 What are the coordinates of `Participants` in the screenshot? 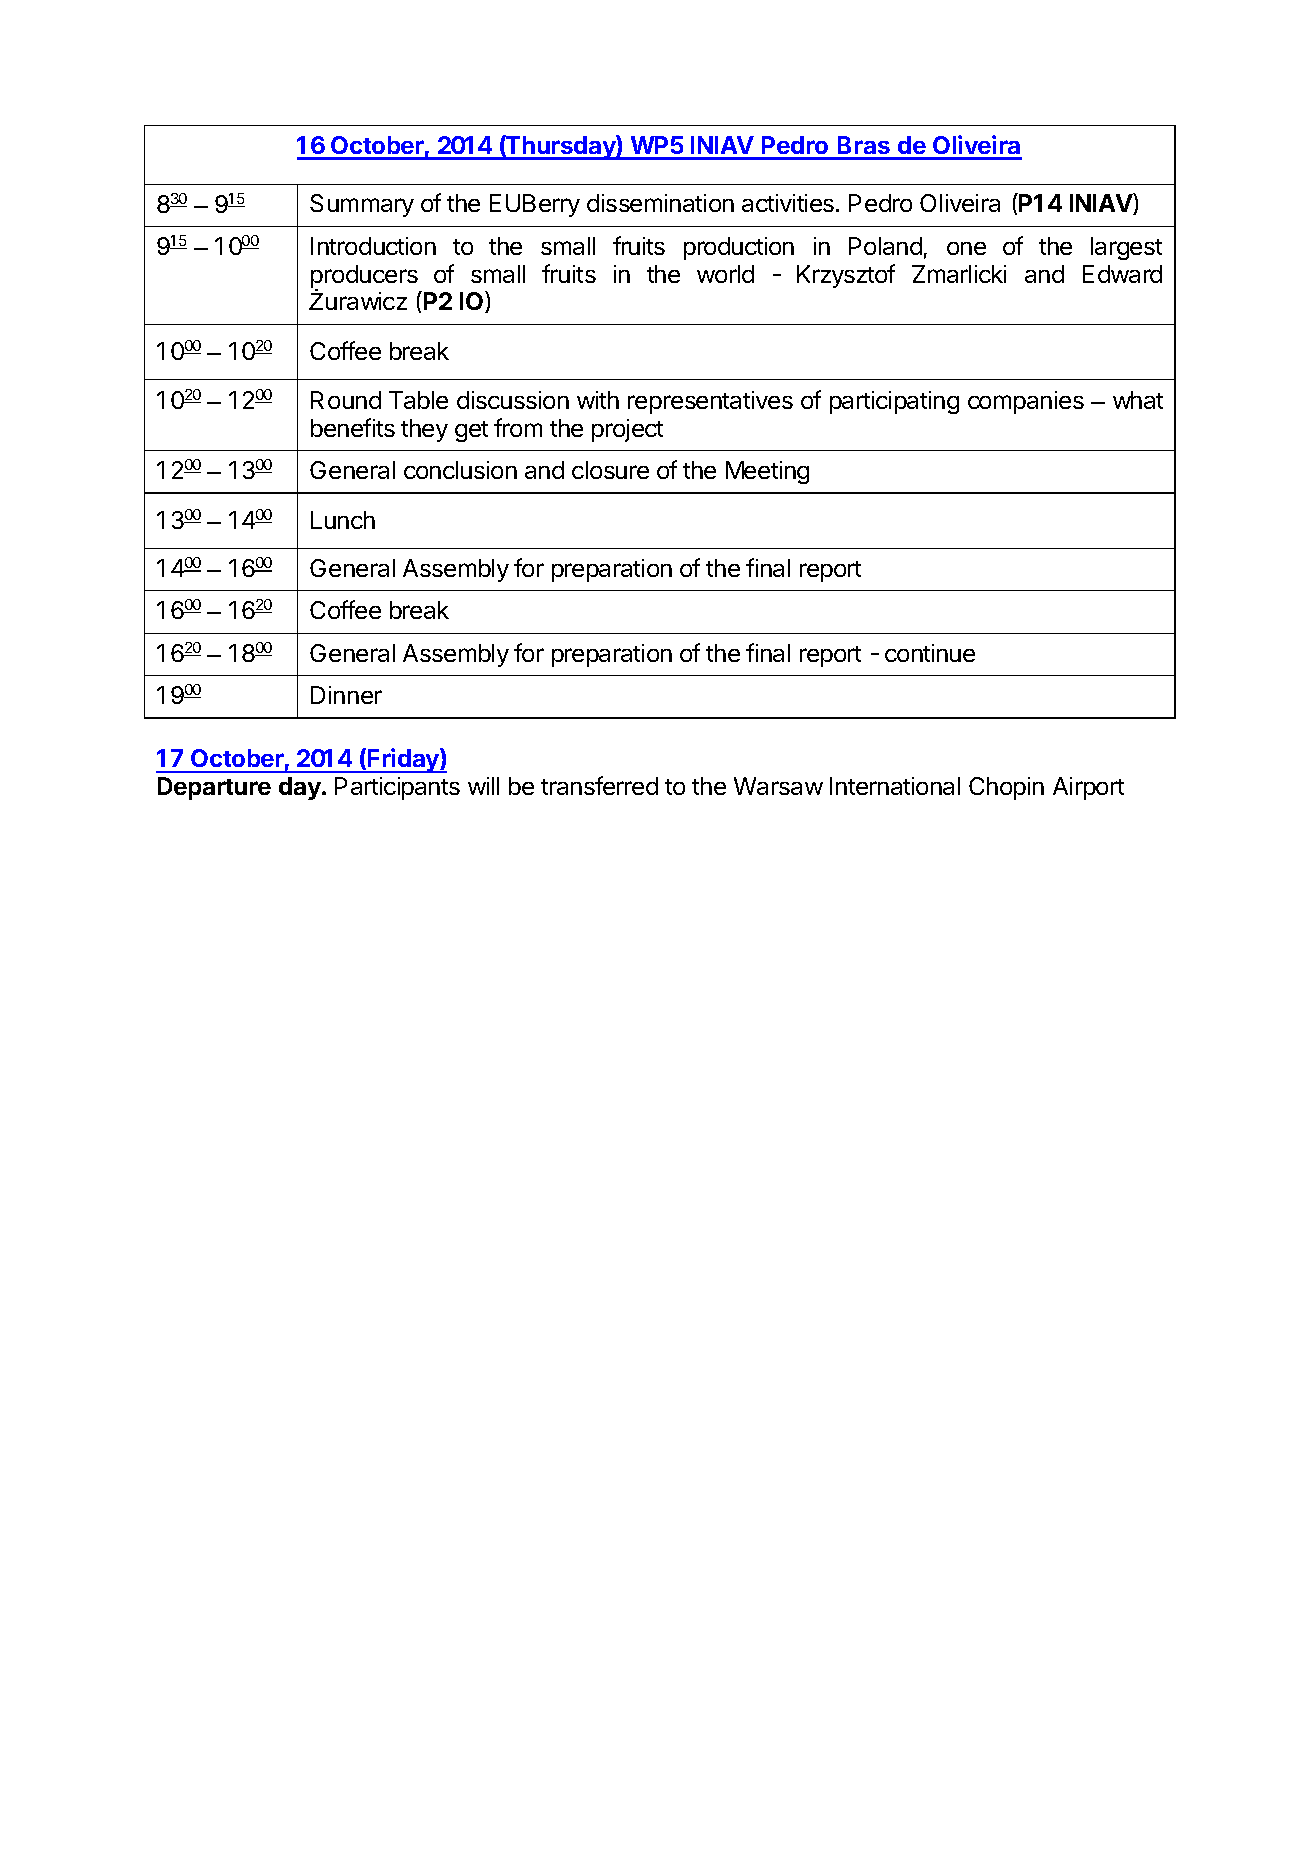 It's located at (397, 788).
